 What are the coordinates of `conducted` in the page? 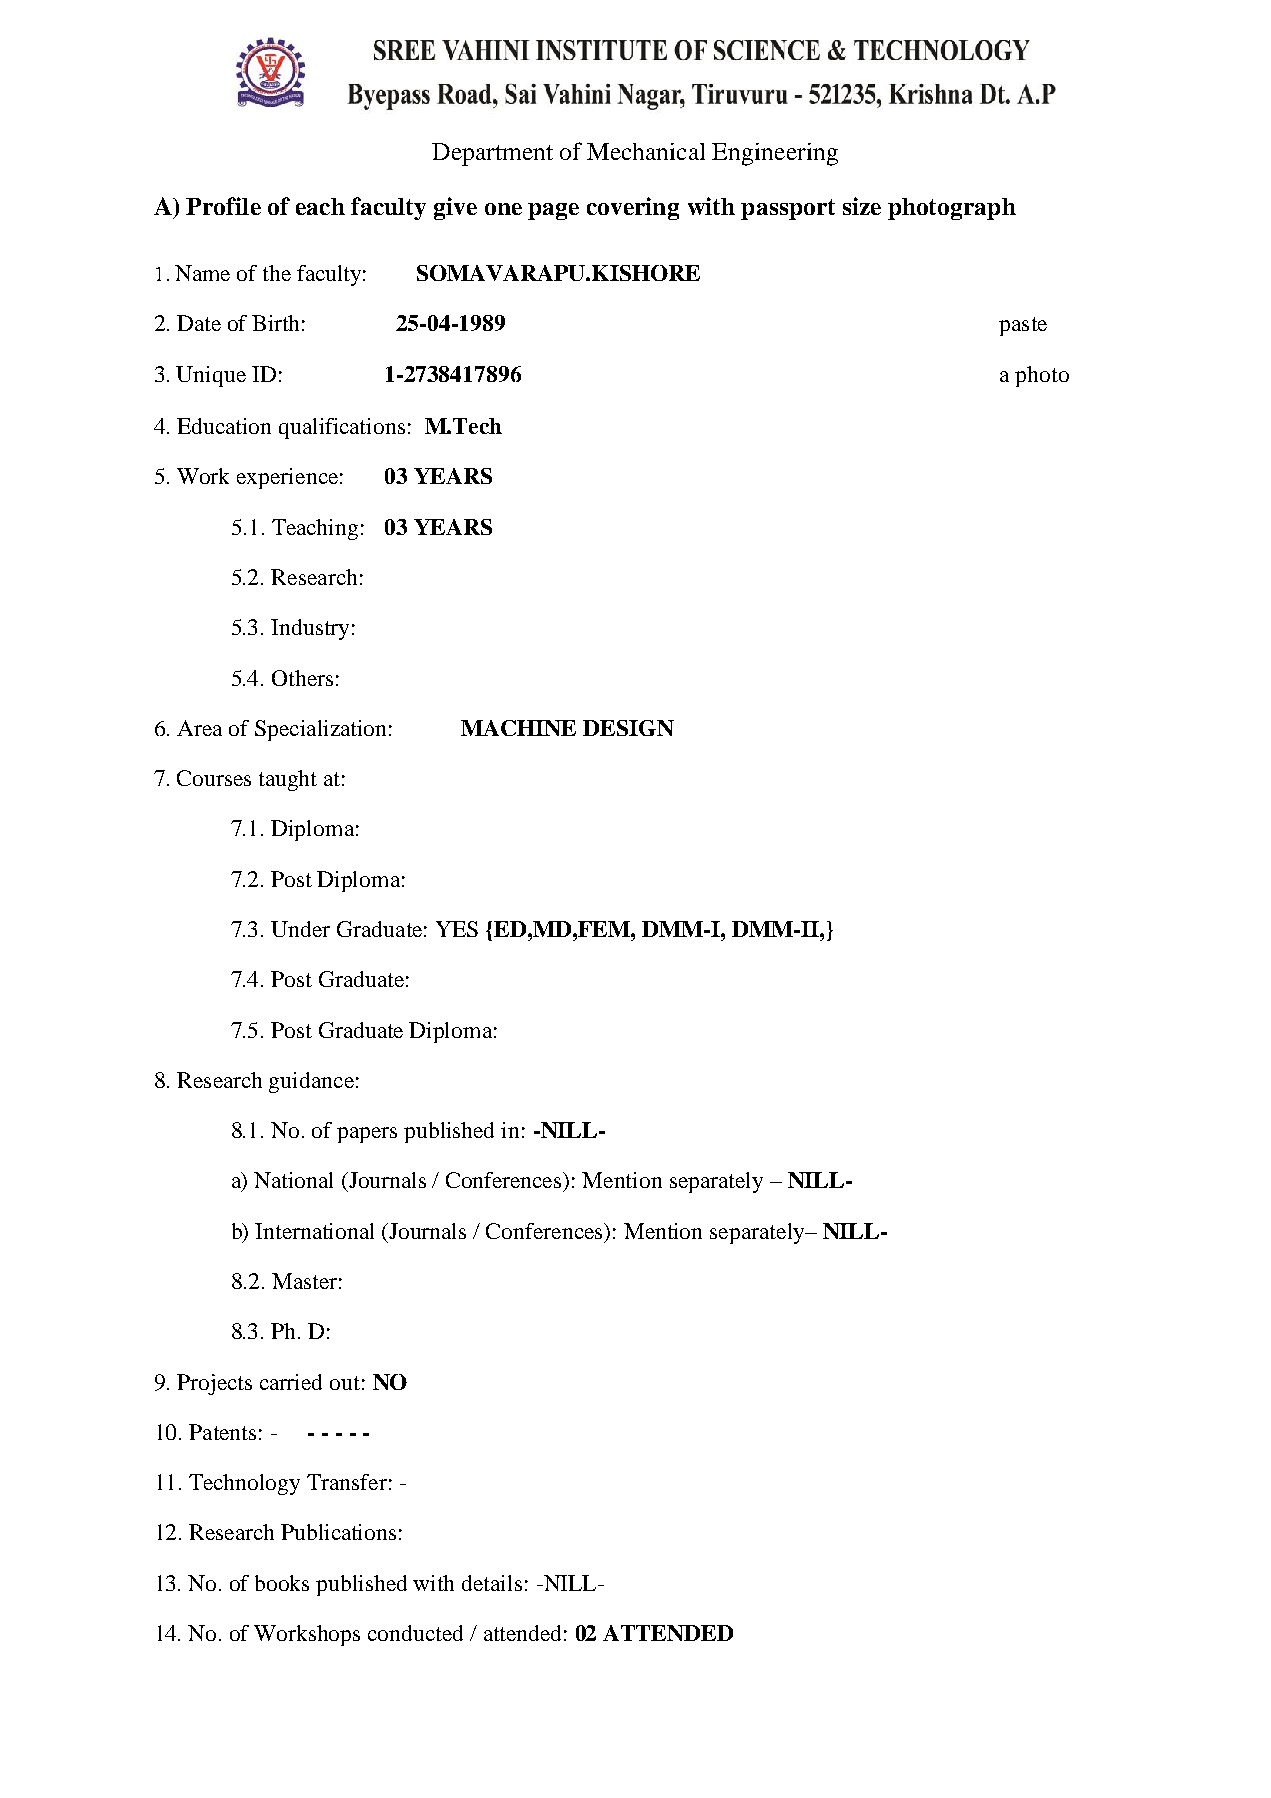 It's located at (415, 1633).
